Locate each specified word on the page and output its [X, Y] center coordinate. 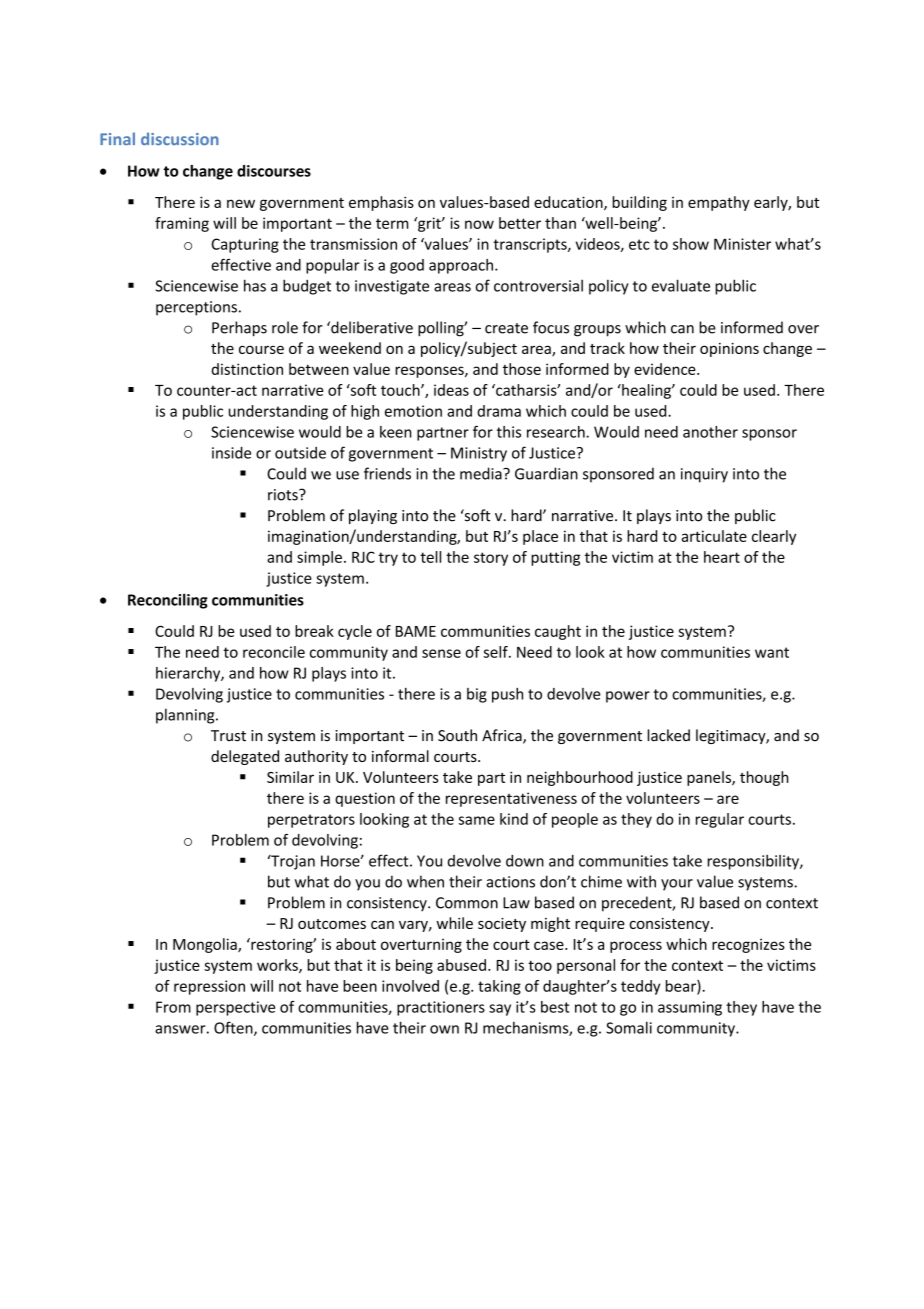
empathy [719, 203]
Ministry [479, 454]
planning [186, 716]
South [457, 735]
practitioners [441, 1008]
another [710, 432]
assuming [690, 1008]
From [173, 1007]
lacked [668, 735]
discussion [180, 138]
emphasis [381, 203]
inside [231, 452]
